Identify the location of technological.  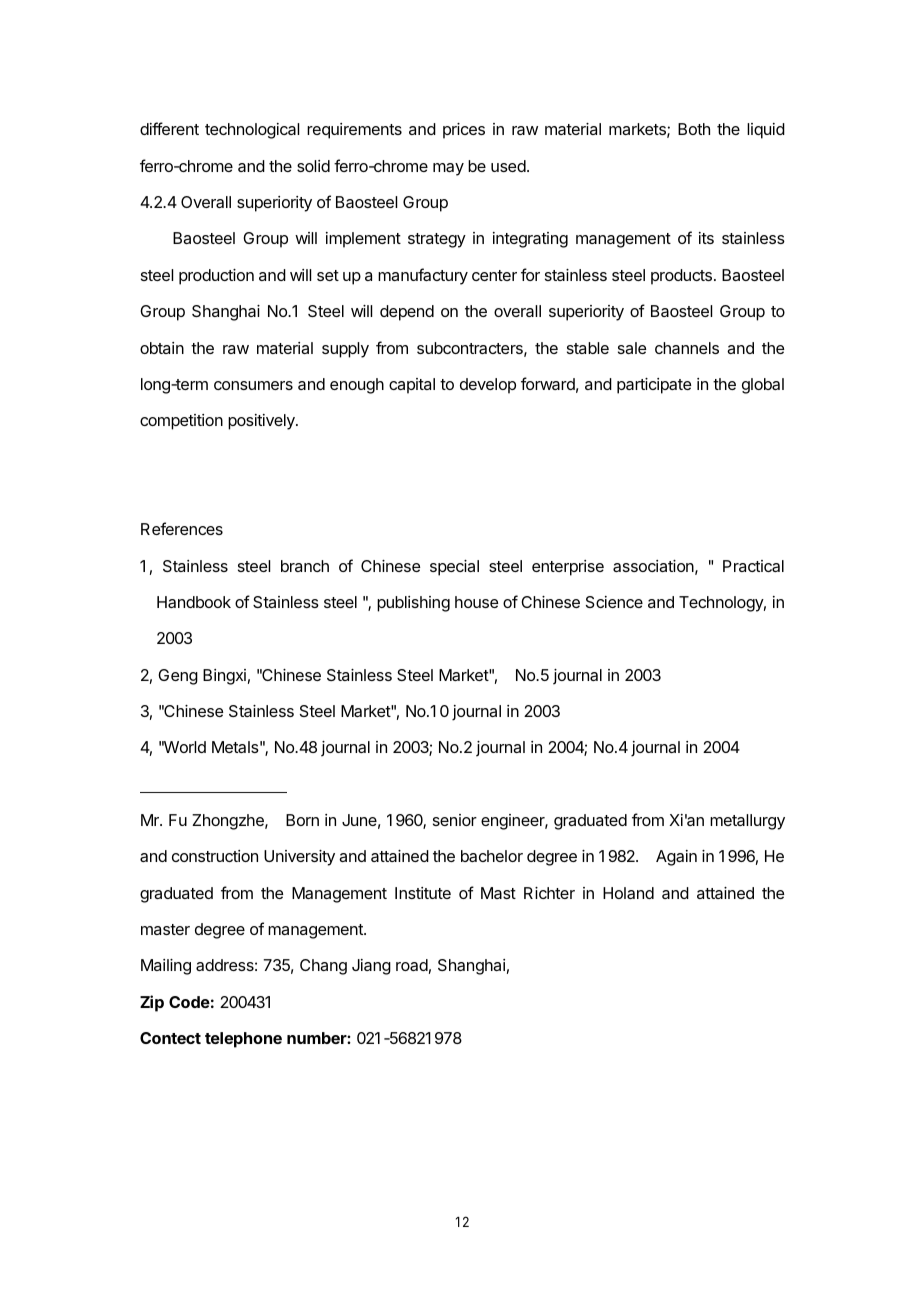
(252, 131).
